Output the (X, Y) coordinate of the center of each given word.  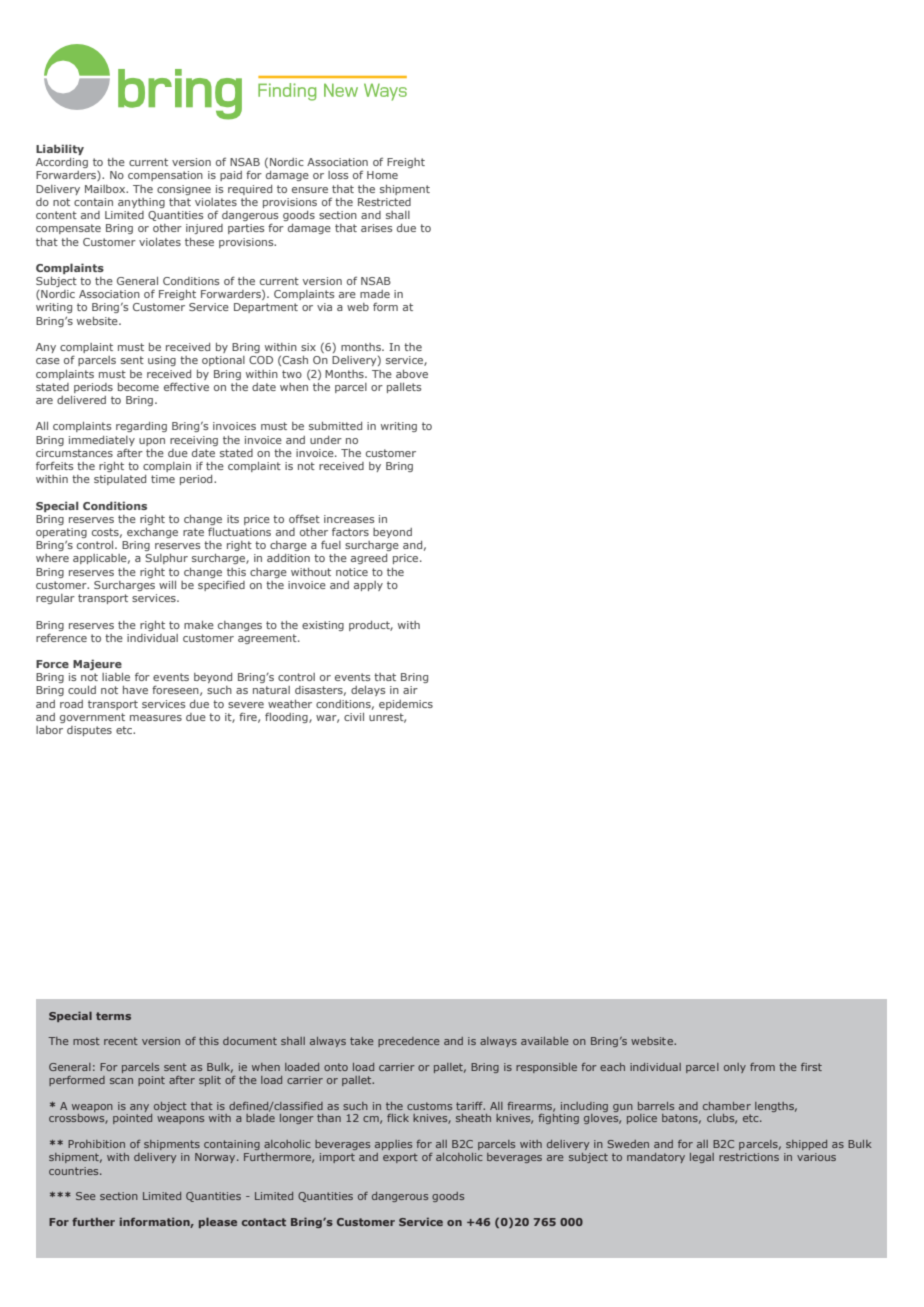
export (400, 1158)
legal (702, 1158)
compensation (165, 176)
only (735, 1068)
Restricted (384, 202)
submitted (335, 426)
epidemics (406, 705)
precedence (409, 1042)
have (135, 690)
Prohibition (96, 1144)
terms (113, 1016)
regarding (141, 427)
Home (382, 175)
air (410, 690)
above (412, 374)
